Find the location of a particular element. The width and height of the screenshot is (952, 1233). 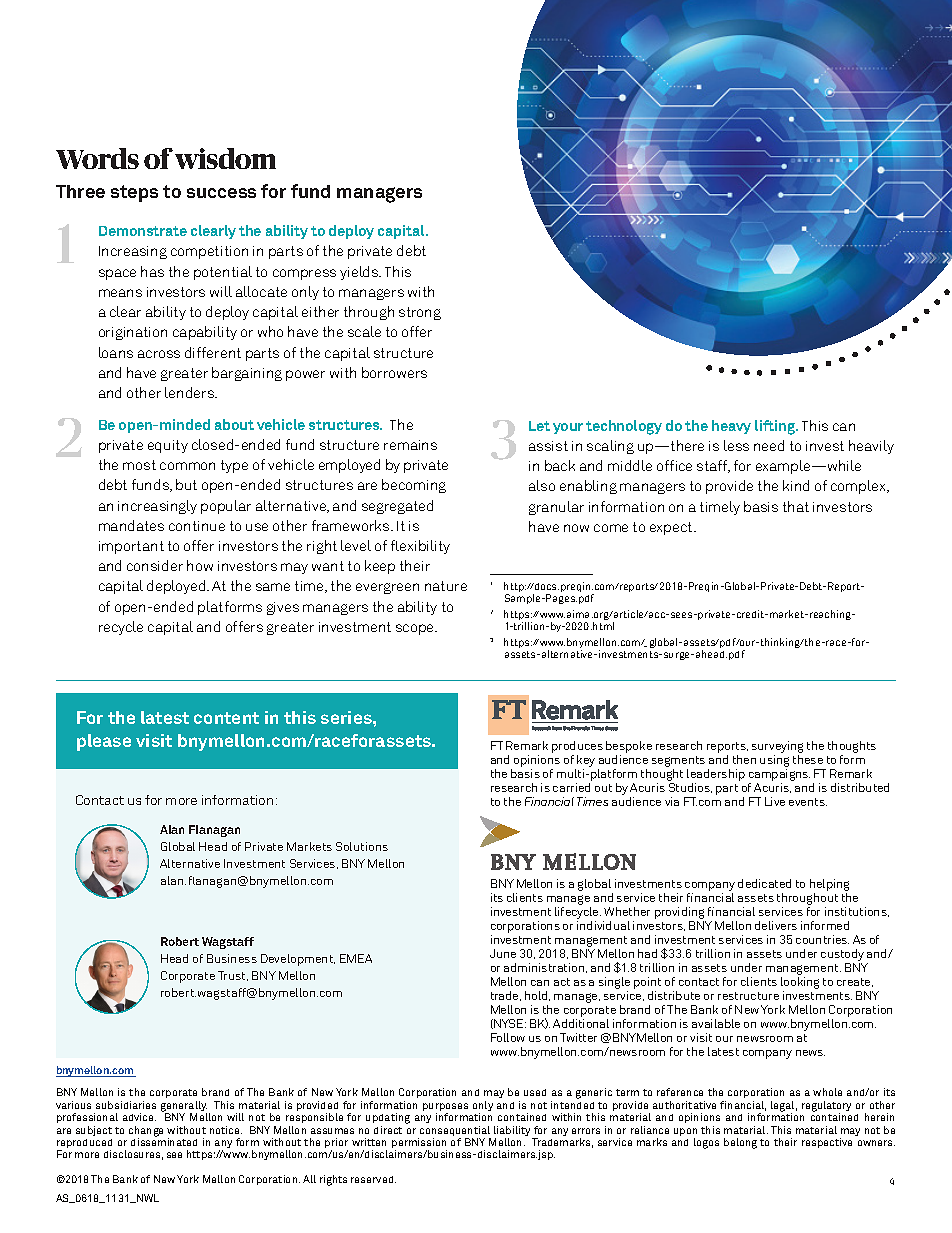

scope is located at coordinates (416, 629).
